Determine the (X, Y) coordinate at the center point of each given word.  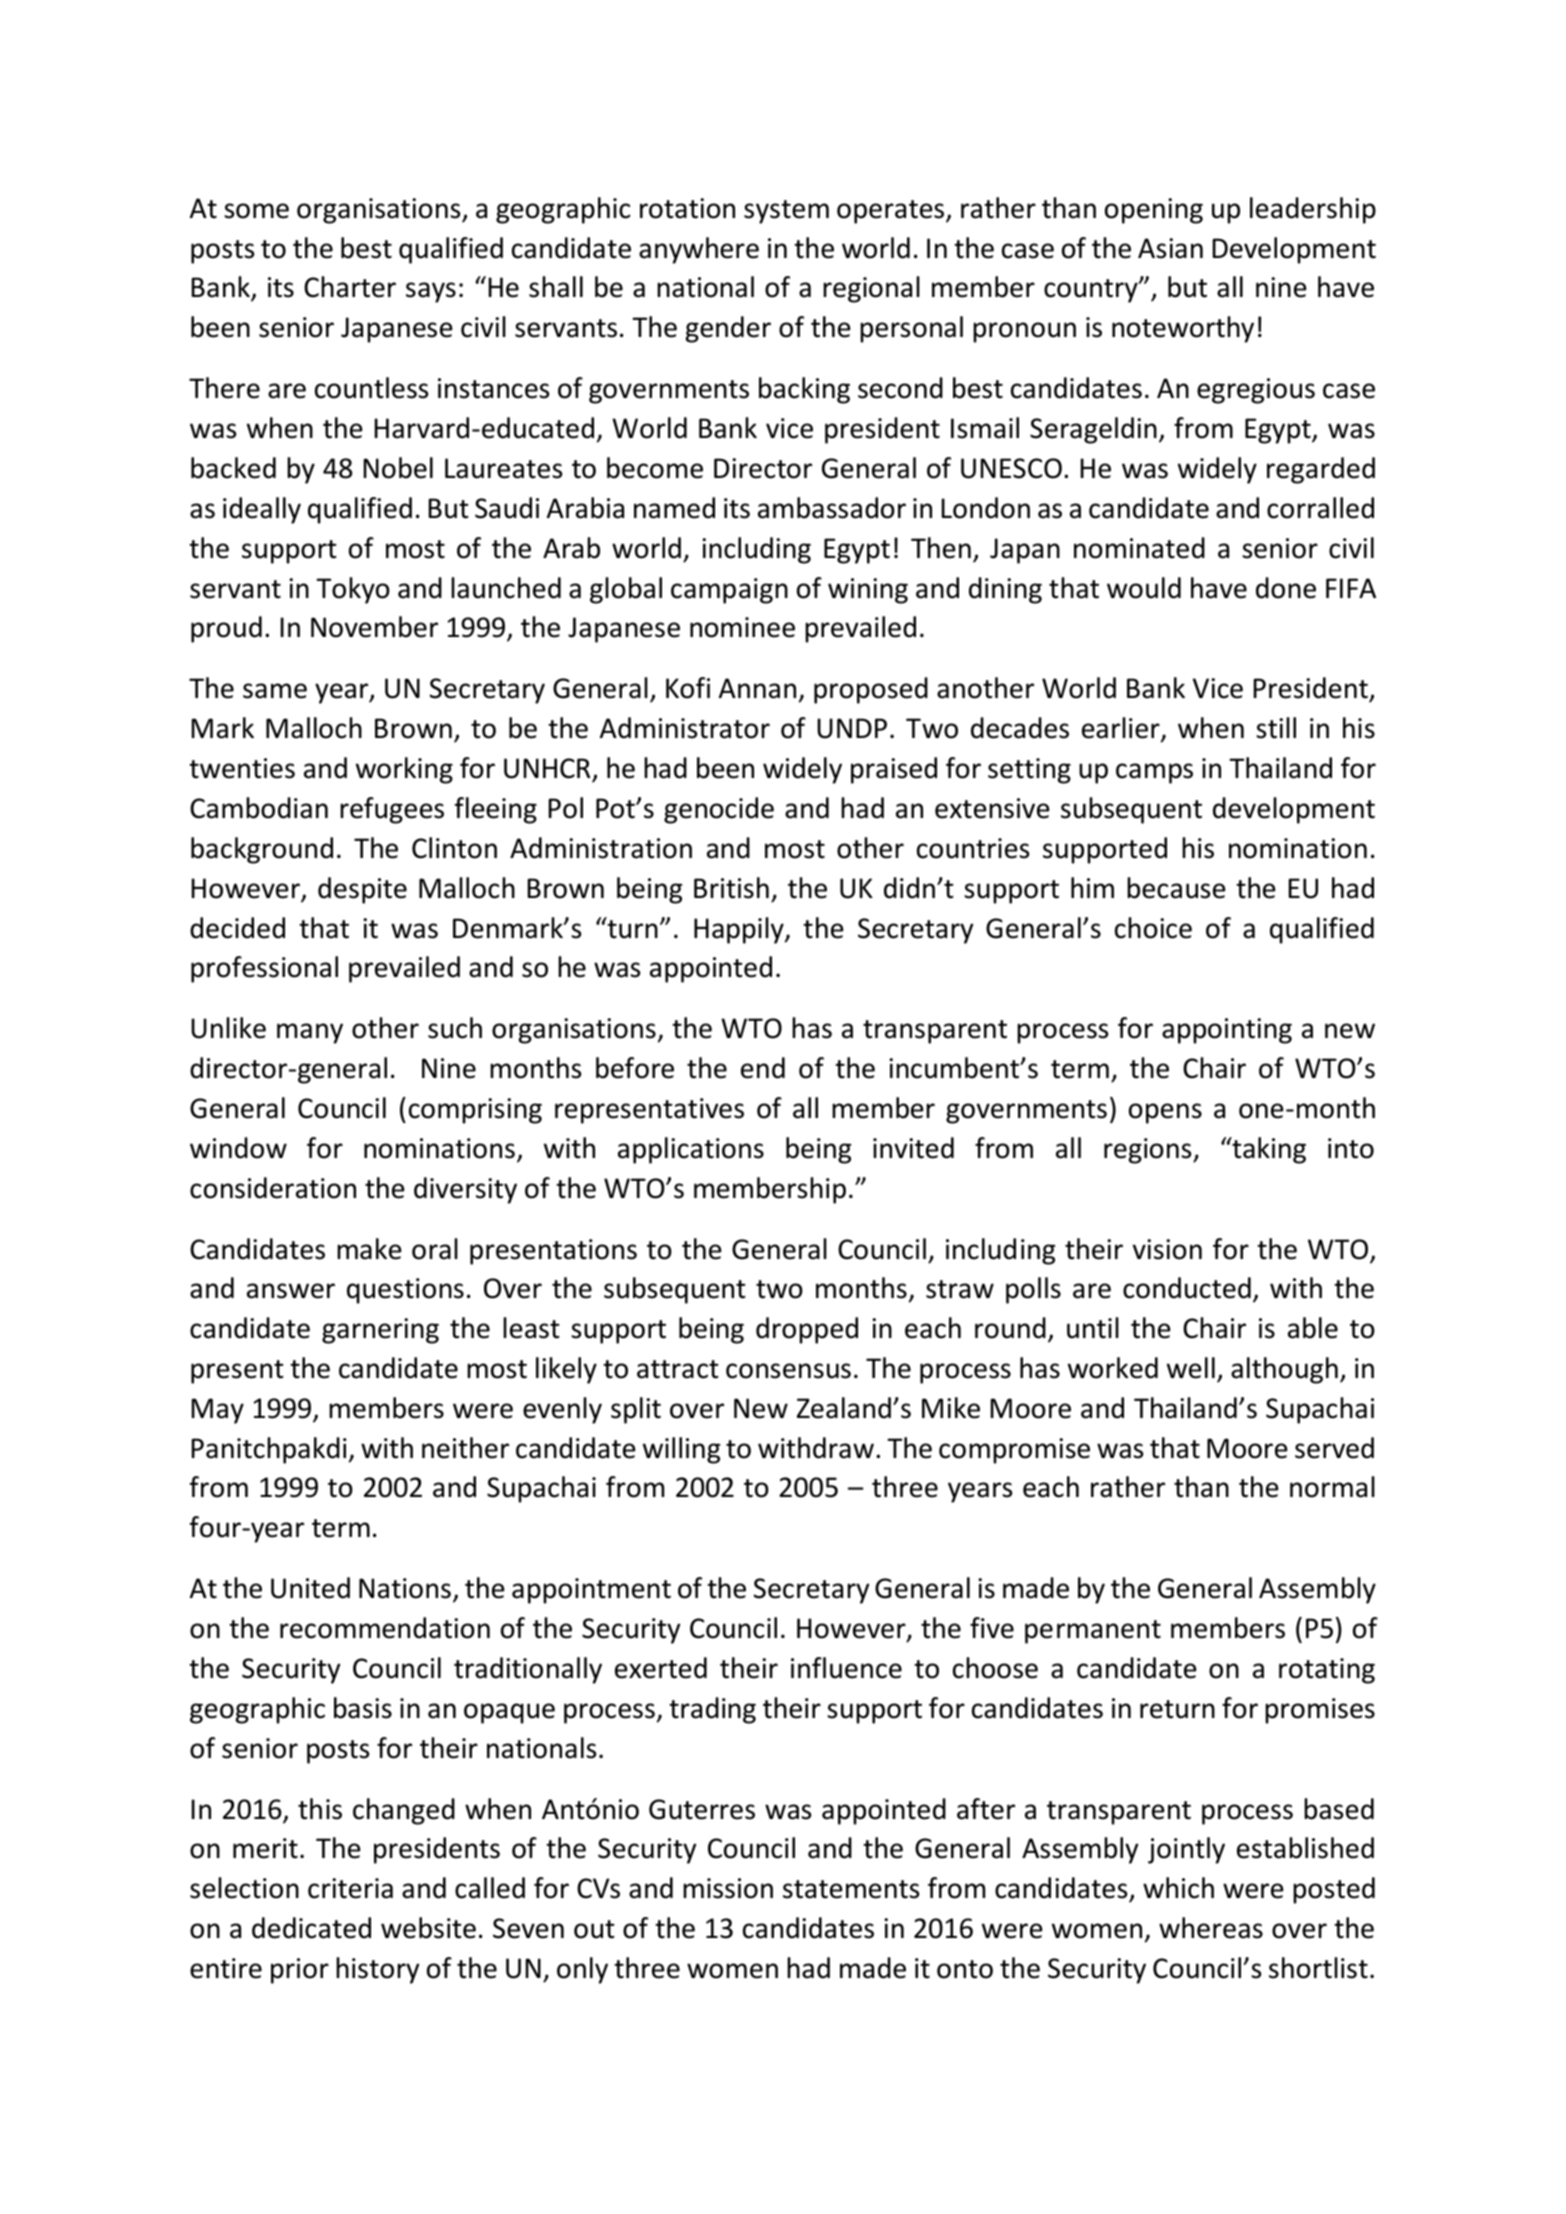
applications (691, 1150)
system (786, 212)
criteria (350, 1888)
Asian (1170, 248)
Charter (350, 287)
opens (1165, 1113)
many (310, 1033)
